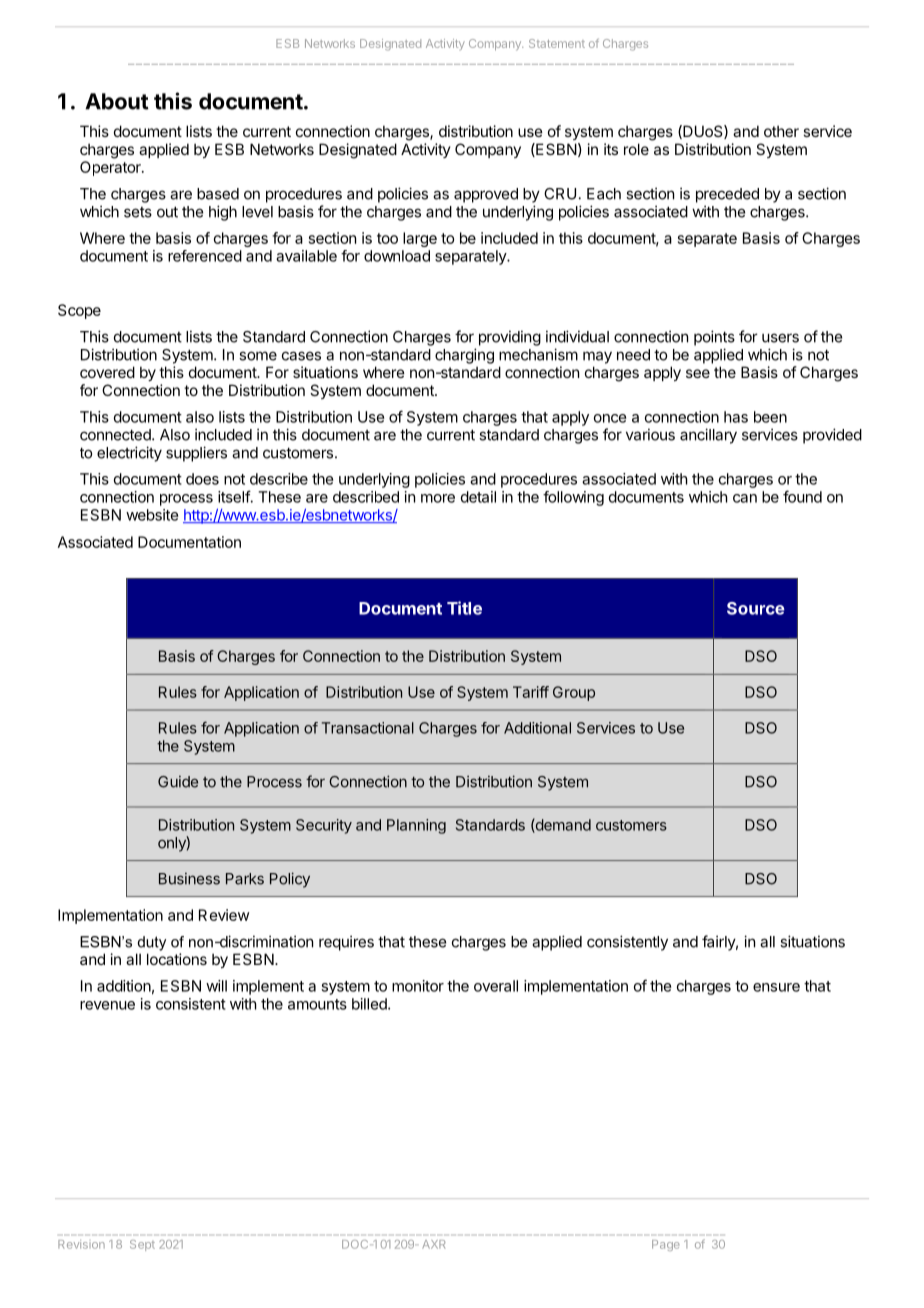 The width and height of the screenshot is (924, 1308). What do you see at coordinates (189, 879) in the screenshot?
I see `Business` at bounding box center [189, 879].
